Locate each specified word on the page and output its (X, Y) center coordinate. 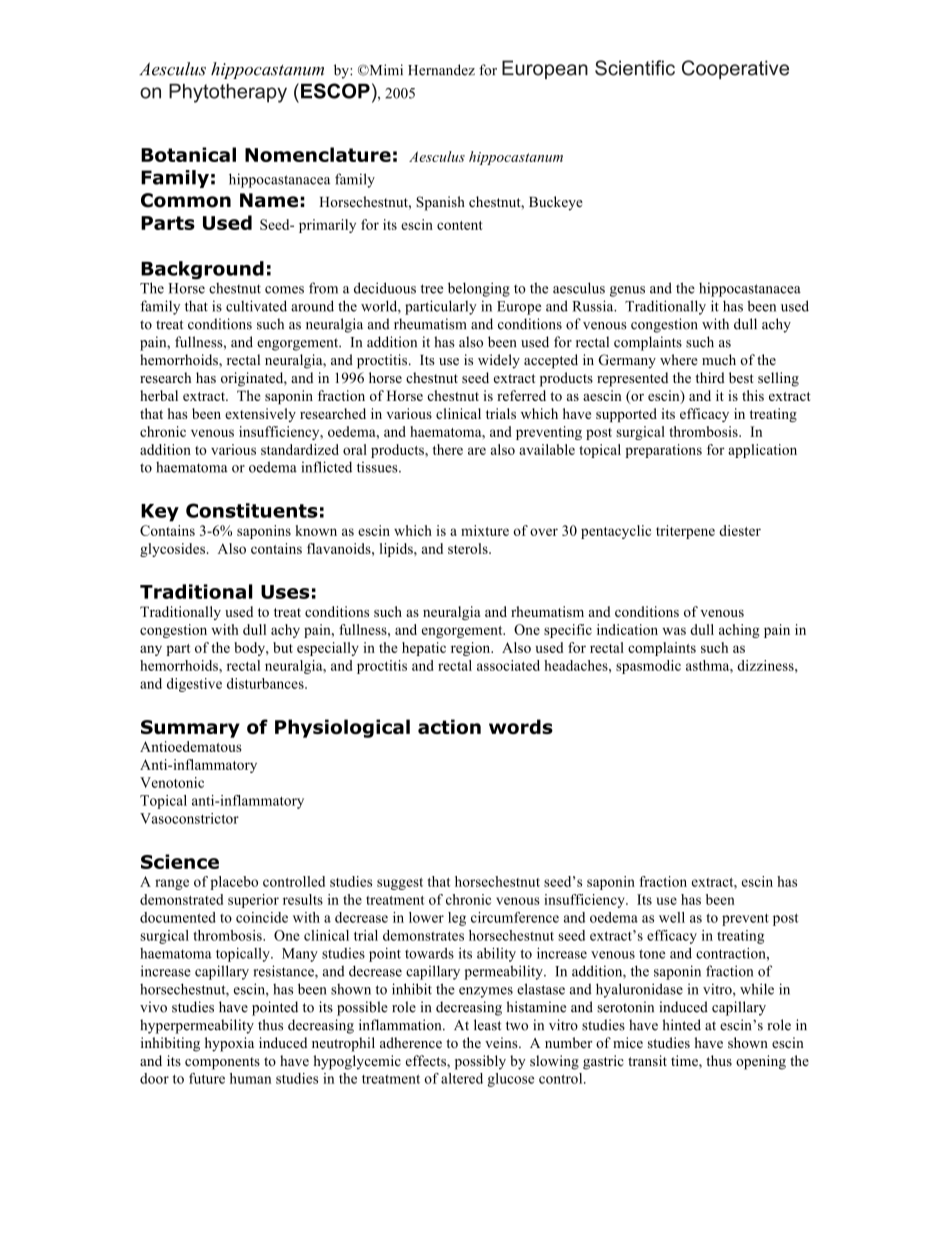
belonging (479, 289)
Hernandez (441, 70)
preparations (663, 451)
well (672, 917)
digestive (194, 685)
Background (202, 270)
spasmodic (648, 667)
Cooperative (735, 69)
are (477, 451)
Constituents (252, 510)
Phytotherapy (228, 93)
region (472, 649)
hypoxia (229, 1044)
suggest (400, 884)
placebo (234, 883)
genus (627, 291)
